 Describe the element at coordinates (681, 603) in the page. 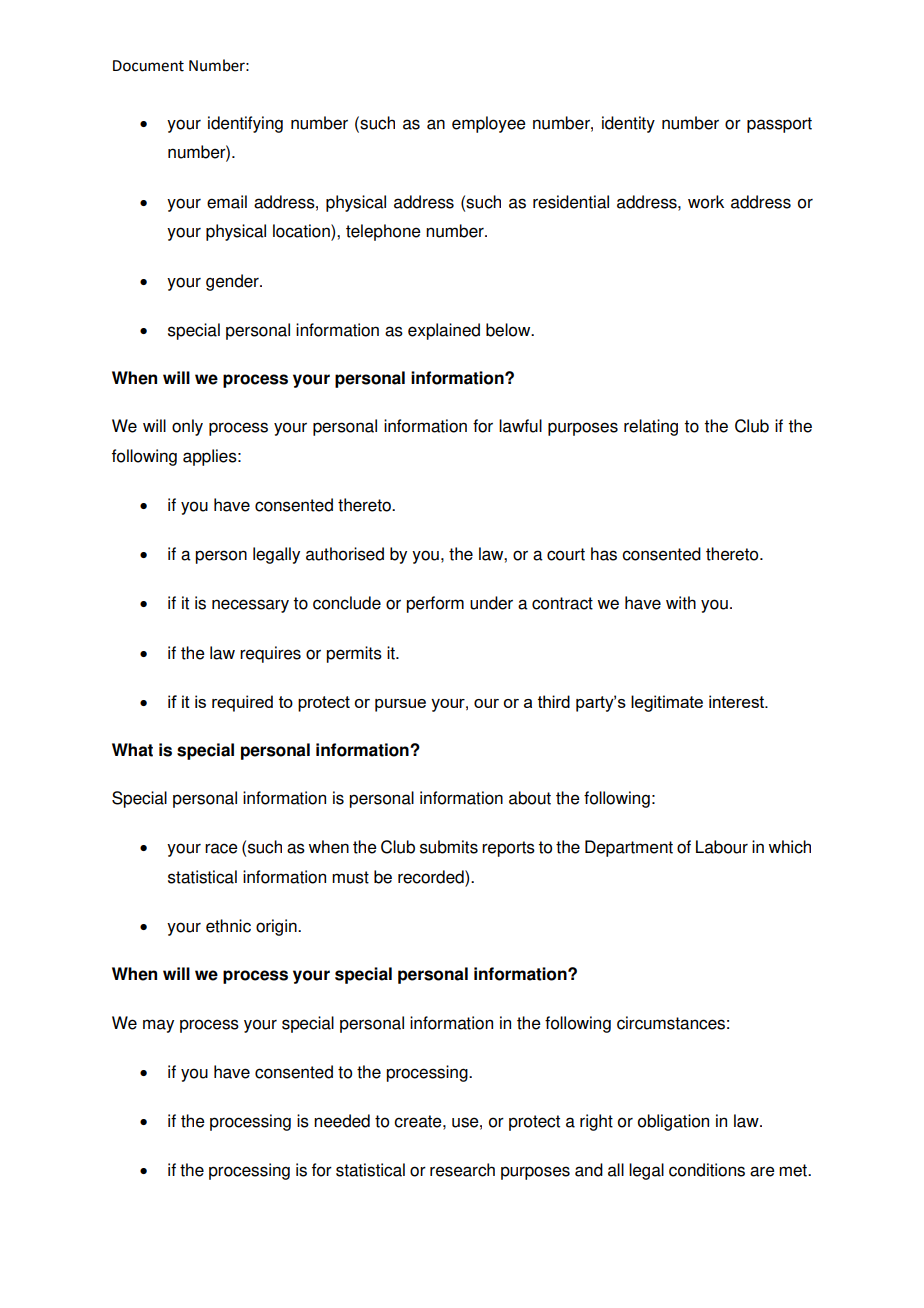

I see `with` at that location.
